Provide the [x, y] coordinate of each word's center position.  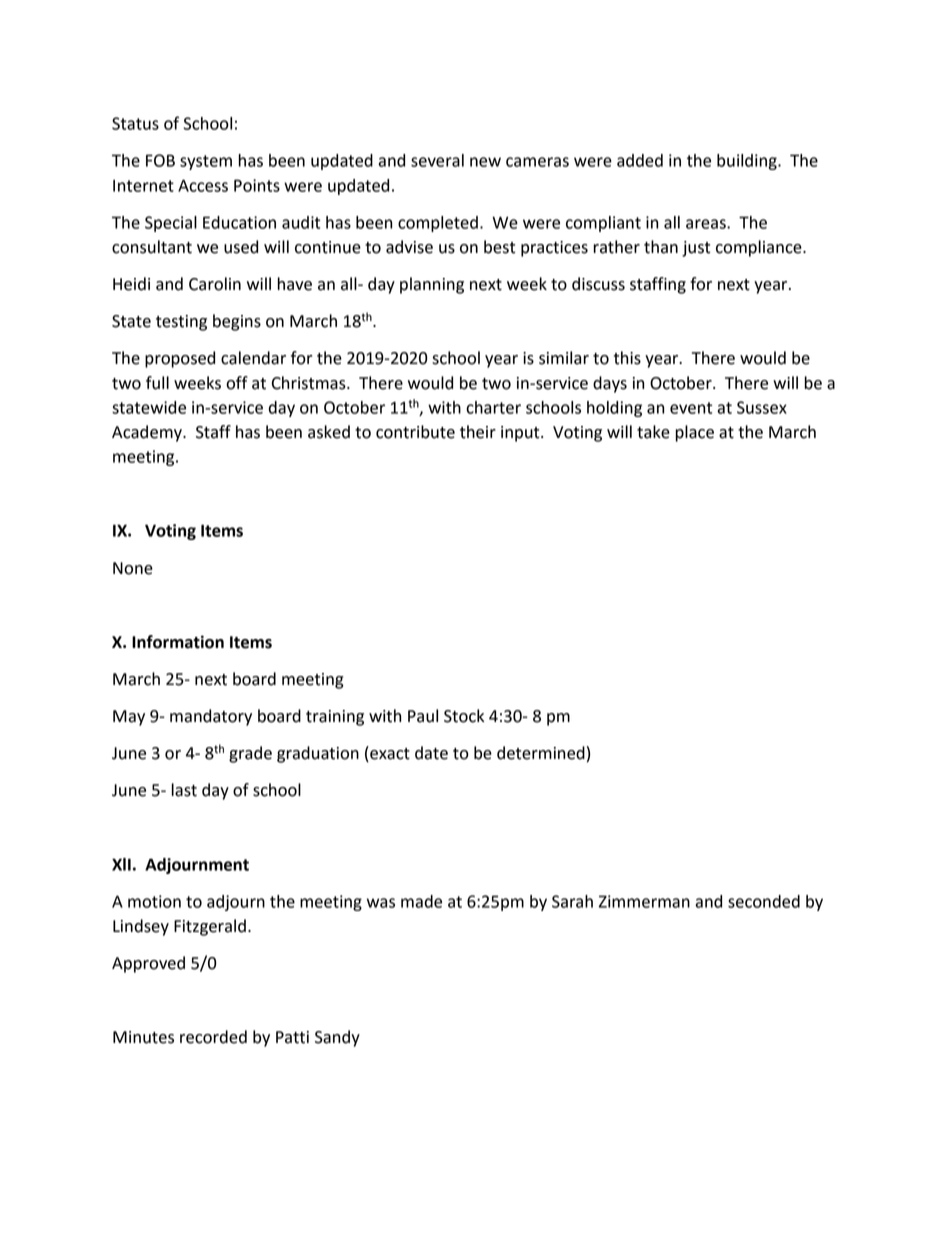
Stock [464, 716]
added [640, 160]
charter [493, 407]
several [437, 160]
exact [389, 754]
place [694, 433]
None [133, 568]
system [206, 162]
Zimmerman [644, 901]
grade [250, 754]
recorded [213, 1037]
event [691, 408]
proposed [180, 359]
